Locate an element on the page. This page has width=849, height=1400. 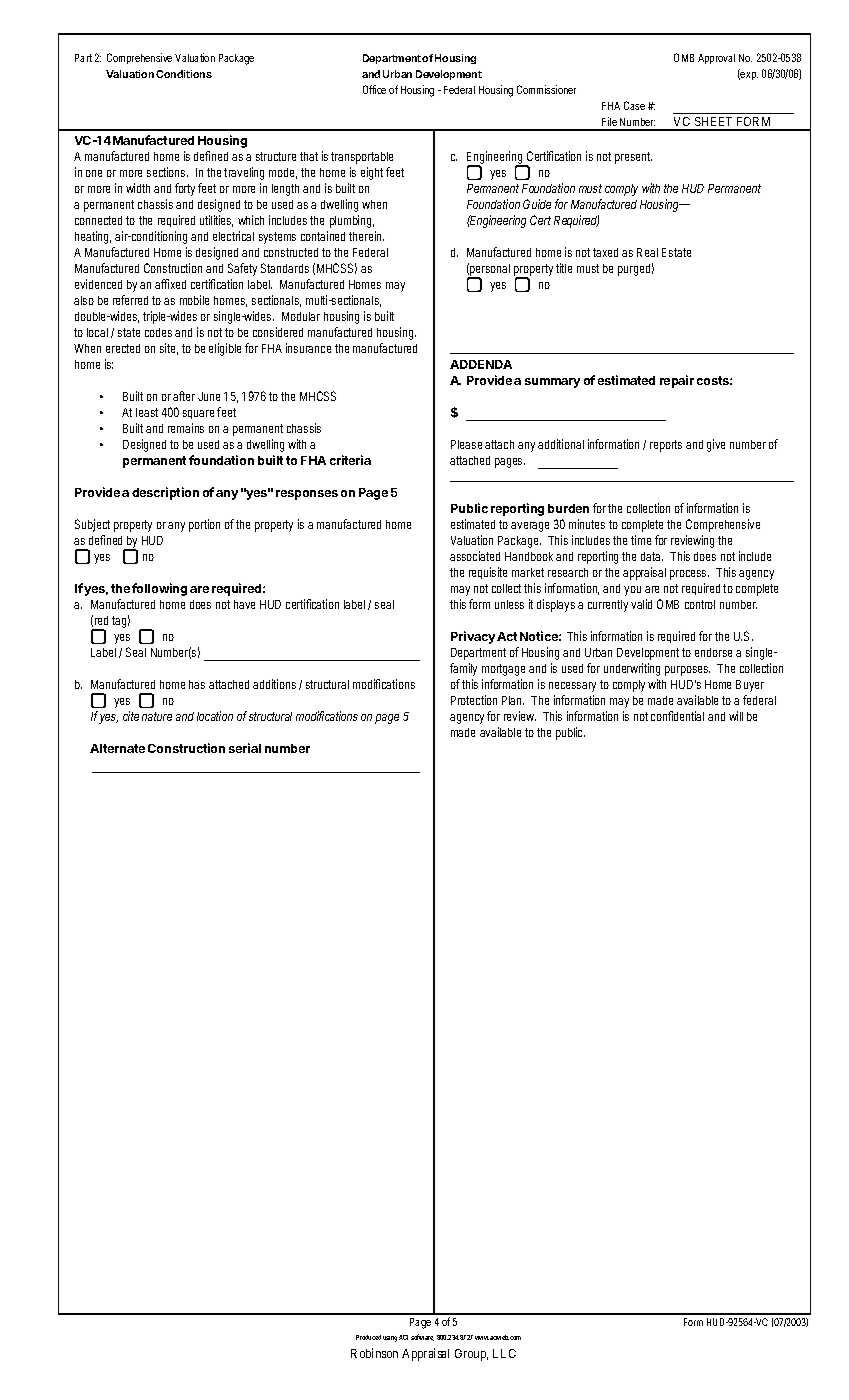
Case is located at coordinates (636, 105).
